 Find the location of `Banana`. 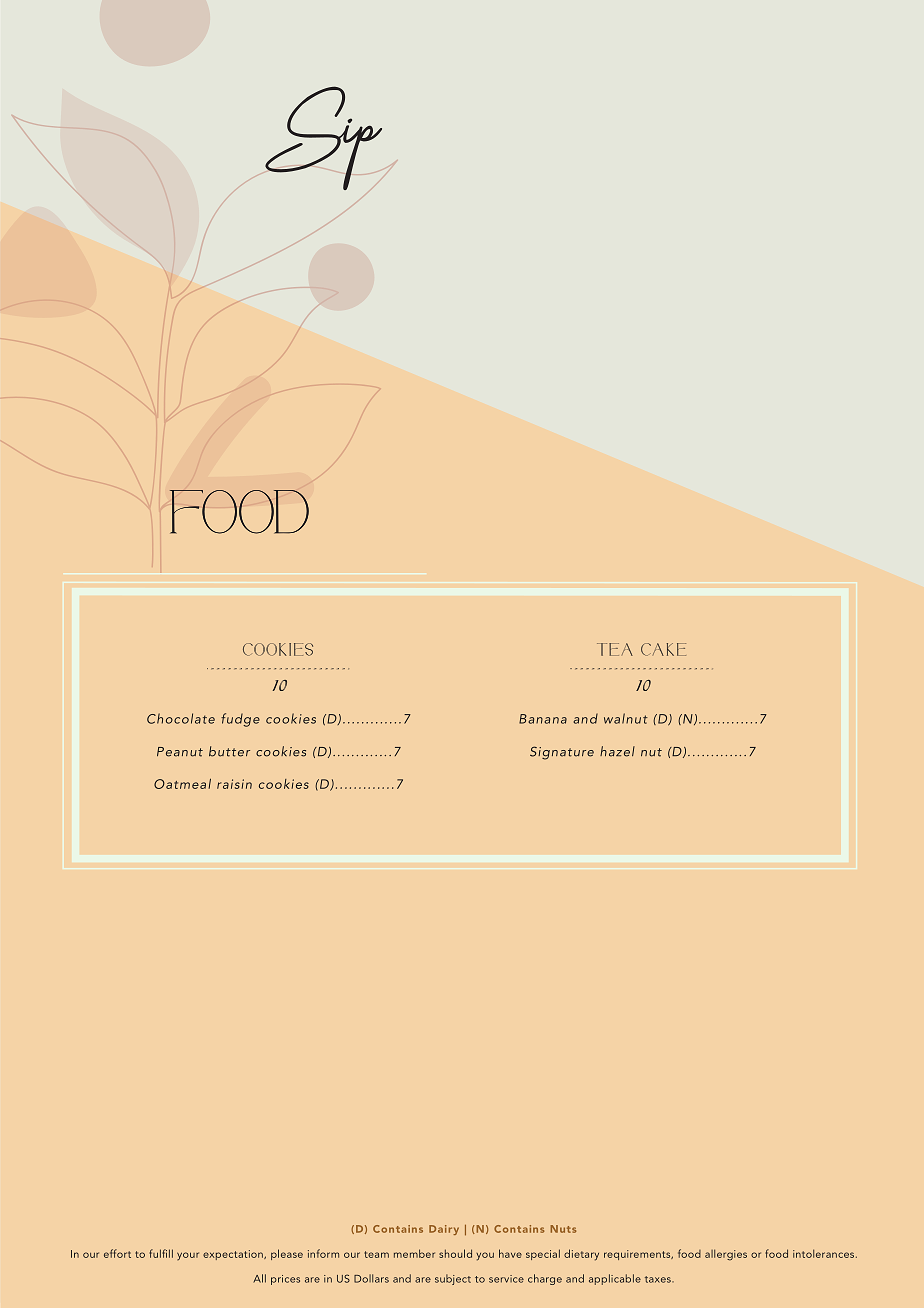

Banana is located at coordinates (543, 719).
